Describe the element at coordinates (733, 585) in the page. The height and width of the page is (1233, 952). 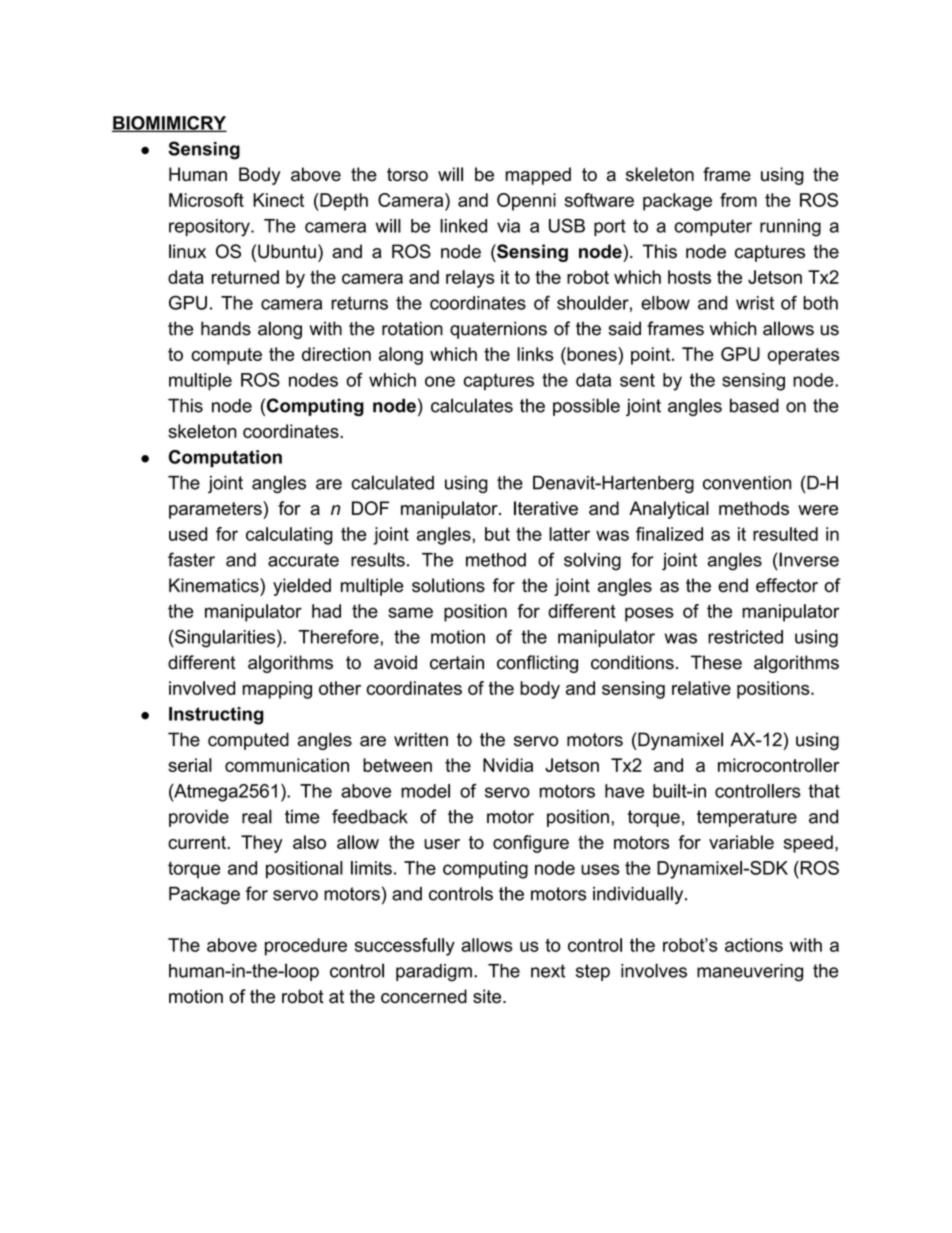
I see `end` at that location.
